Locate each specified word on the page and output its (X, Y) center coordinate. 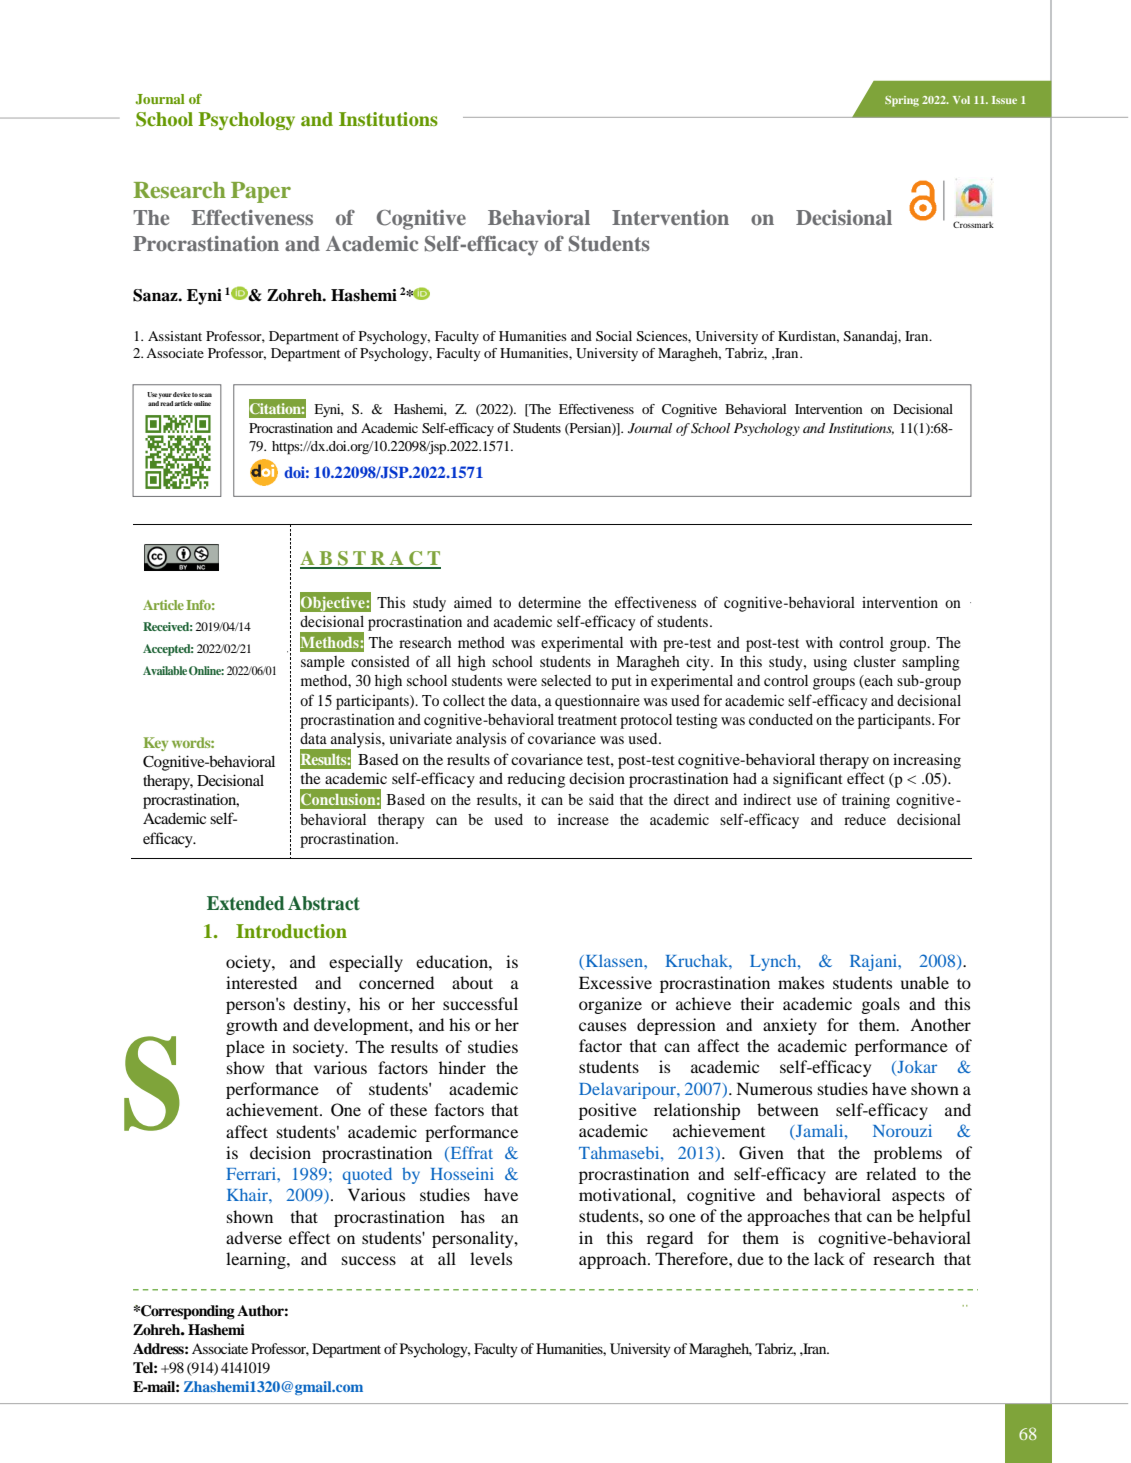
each (878, 682)
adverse (254, 1237)
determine (549, 602)
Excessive (615, 982)
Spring (902, 101)
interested (261, 982)
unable (925, 982)
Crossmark (973, 224)
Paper (261, 192)
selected (566, 680)
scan (205, 395)
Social (614, 336)
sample (323, 663)
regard (670, 1239)
